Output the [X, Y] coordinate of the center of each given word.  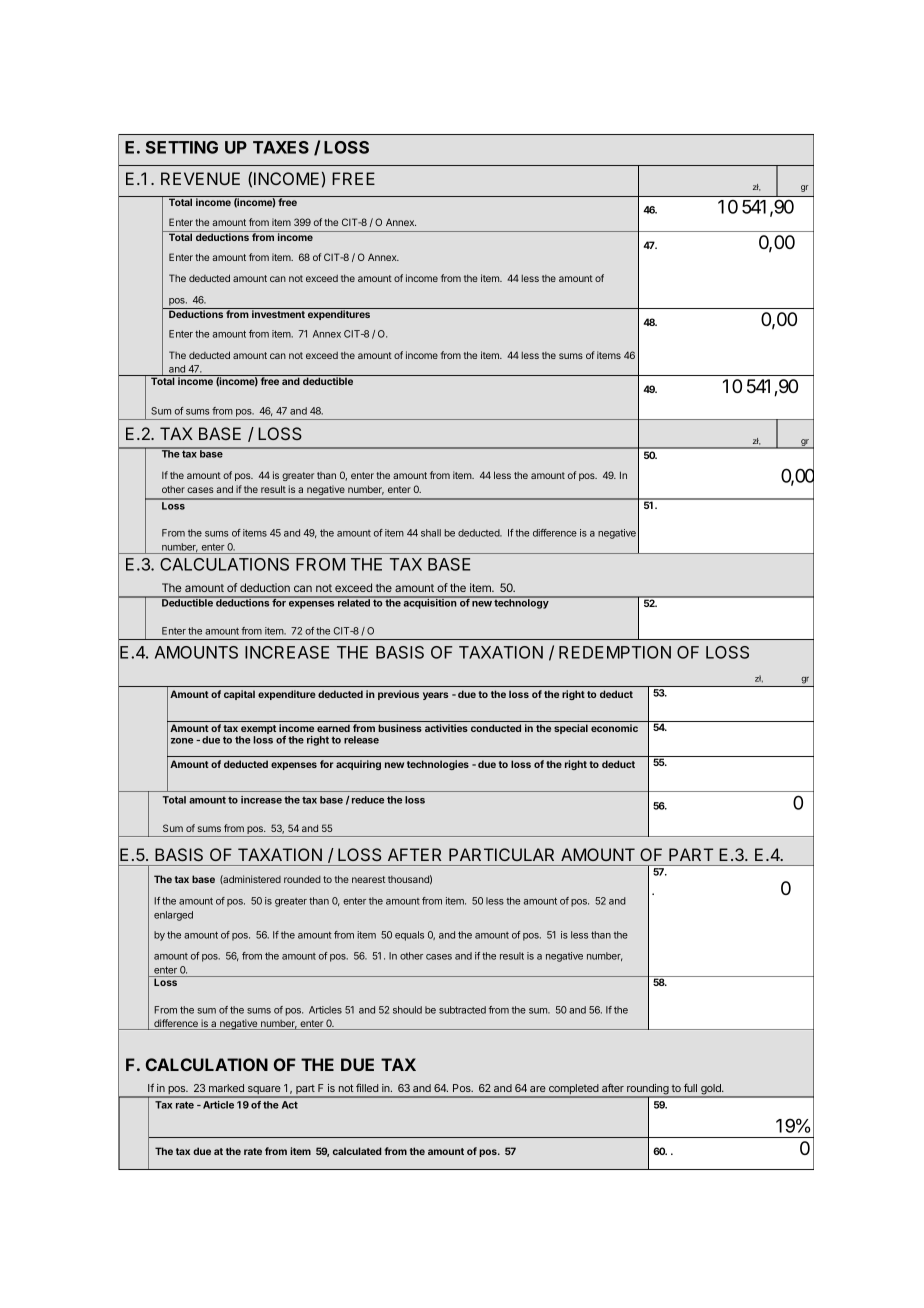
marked [226, 1088]
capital [239, 695]
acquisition [430, 603]
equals [409, 936]
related [354, 602]
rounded [302, 879]
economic [614, 728]
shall [431, 533]
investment [278, 314]
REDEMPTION [615, 652]
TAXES [281, 147]
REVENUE [200, 178]
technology [522, 603]
